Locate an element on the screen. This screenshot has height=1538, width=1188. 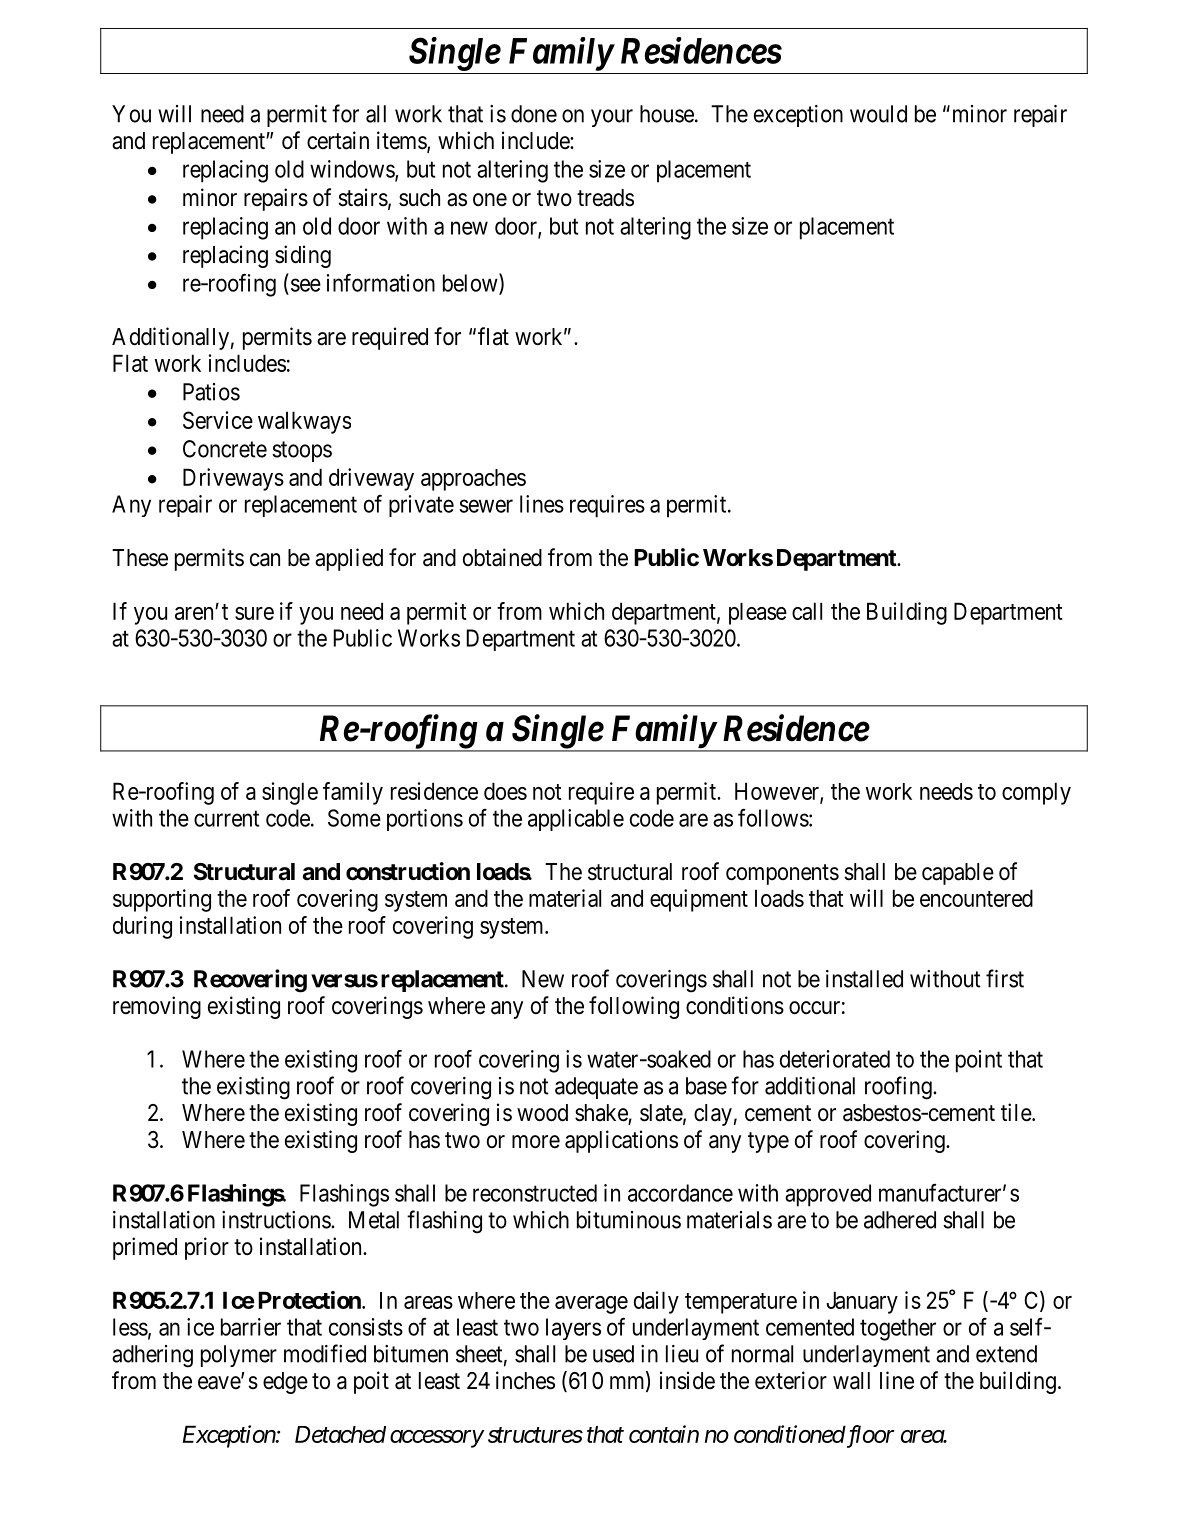
Service is located at coordinates (218, 420).
